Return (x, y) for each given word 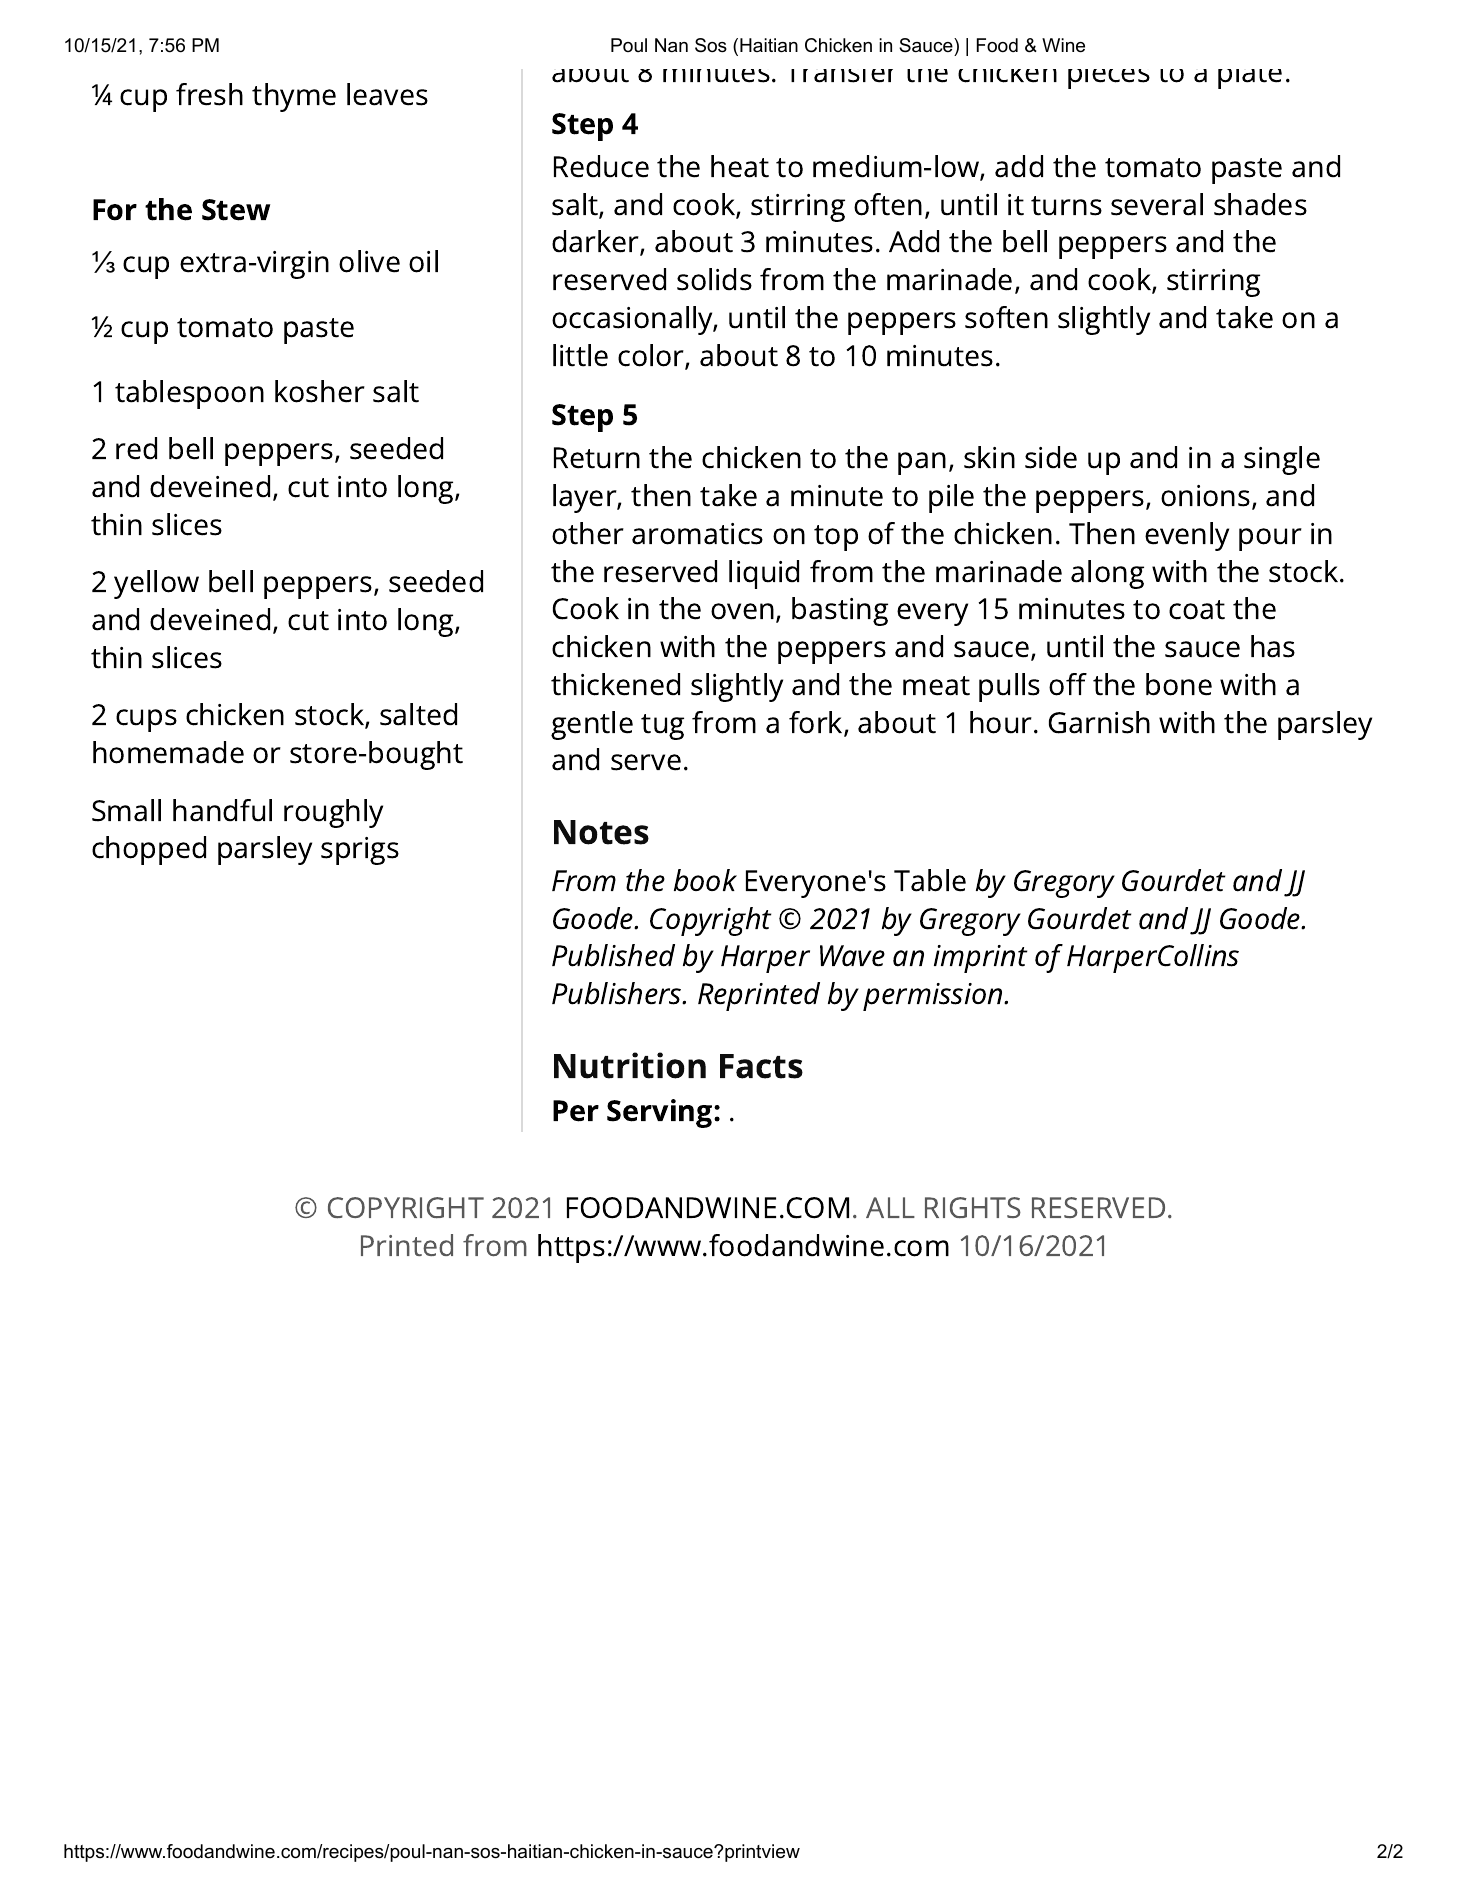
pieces (1109, 79)
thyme (294, 97)
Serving (661, 1113)
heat (740, 166)
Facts (761, 1066)
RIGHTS (973, 1207)
